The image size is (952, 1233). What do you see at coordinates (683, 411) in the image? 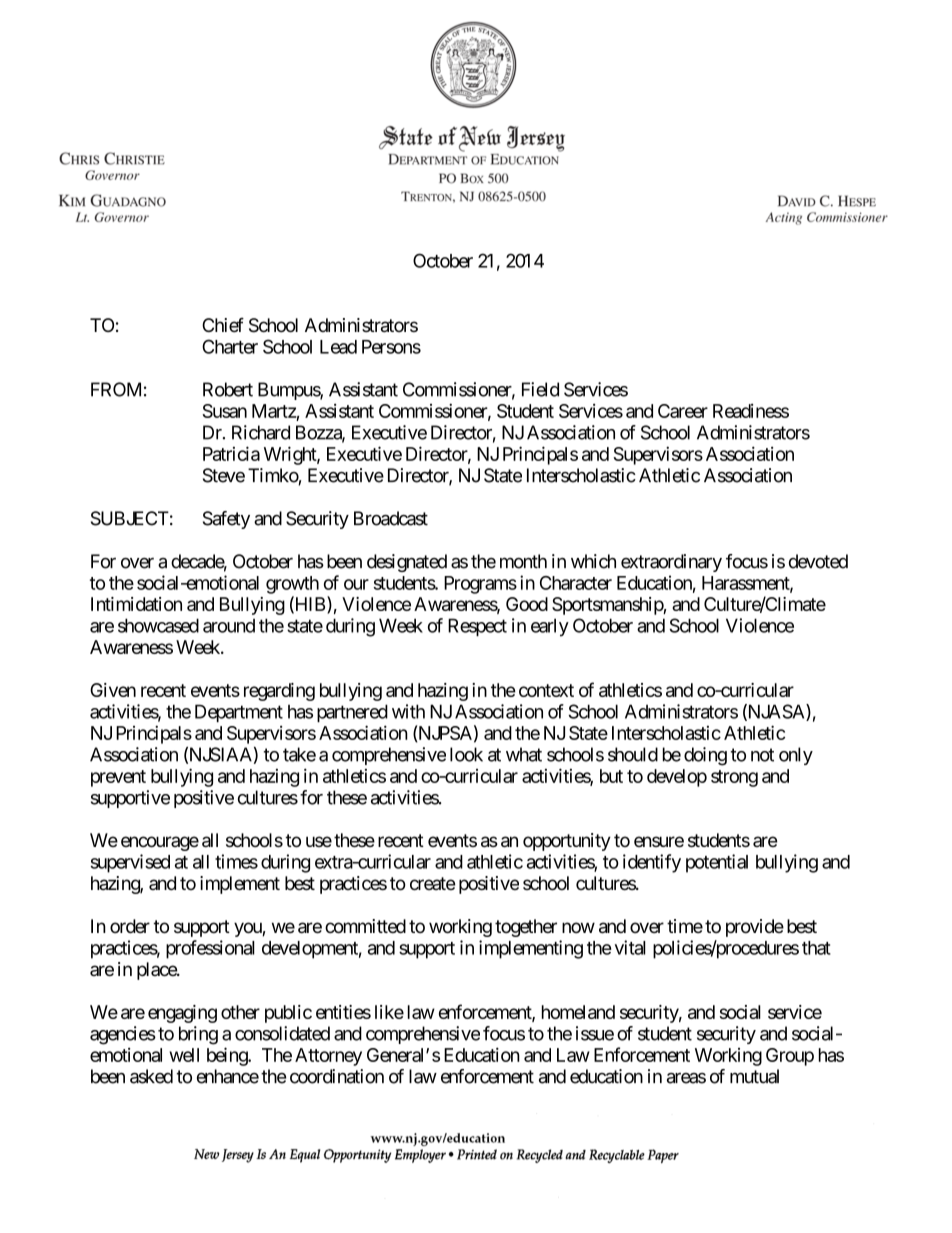
I see `Career` at bounding box center [683, 411].
